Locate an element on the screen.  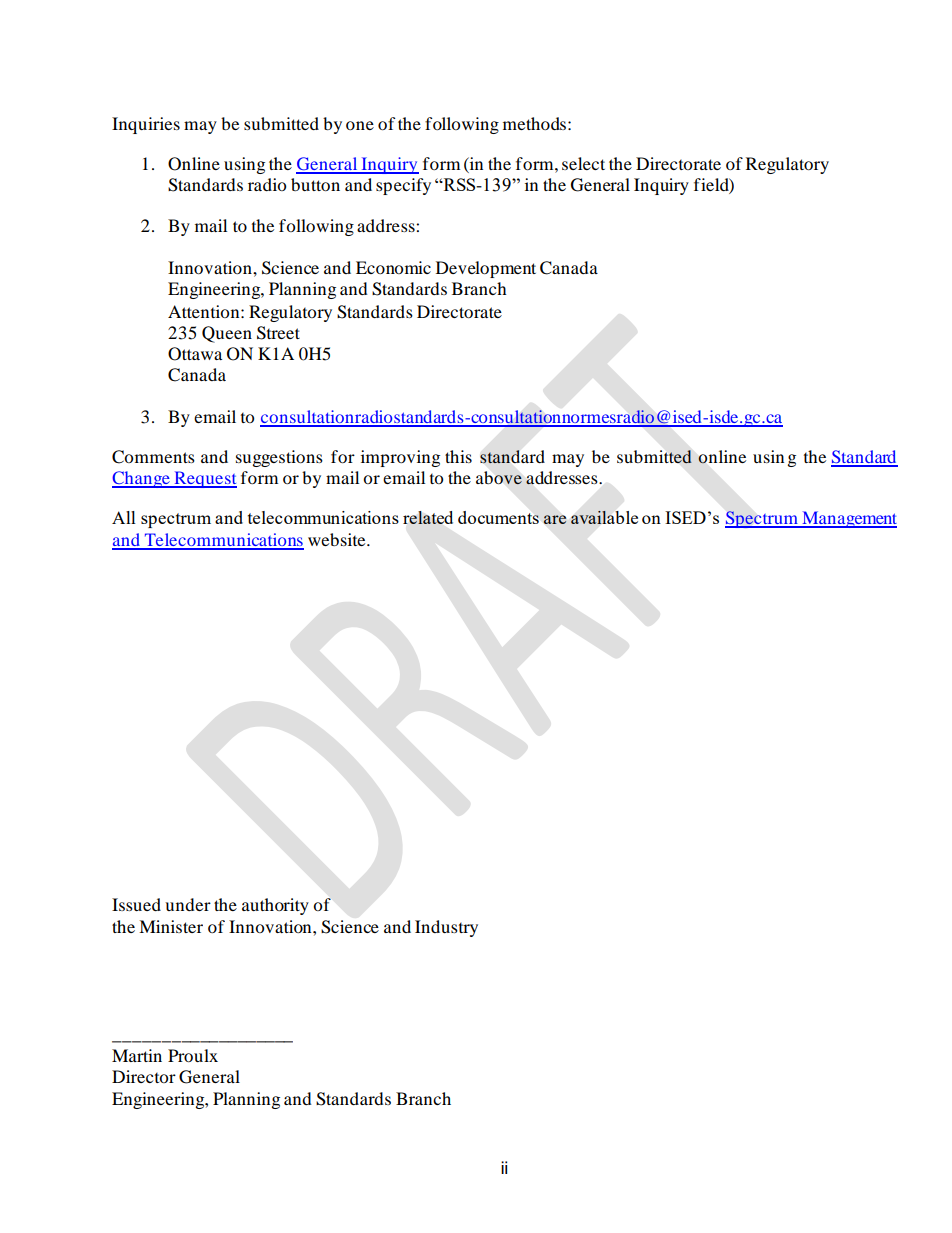
Ottawa is located at coordinates (195, 354).
